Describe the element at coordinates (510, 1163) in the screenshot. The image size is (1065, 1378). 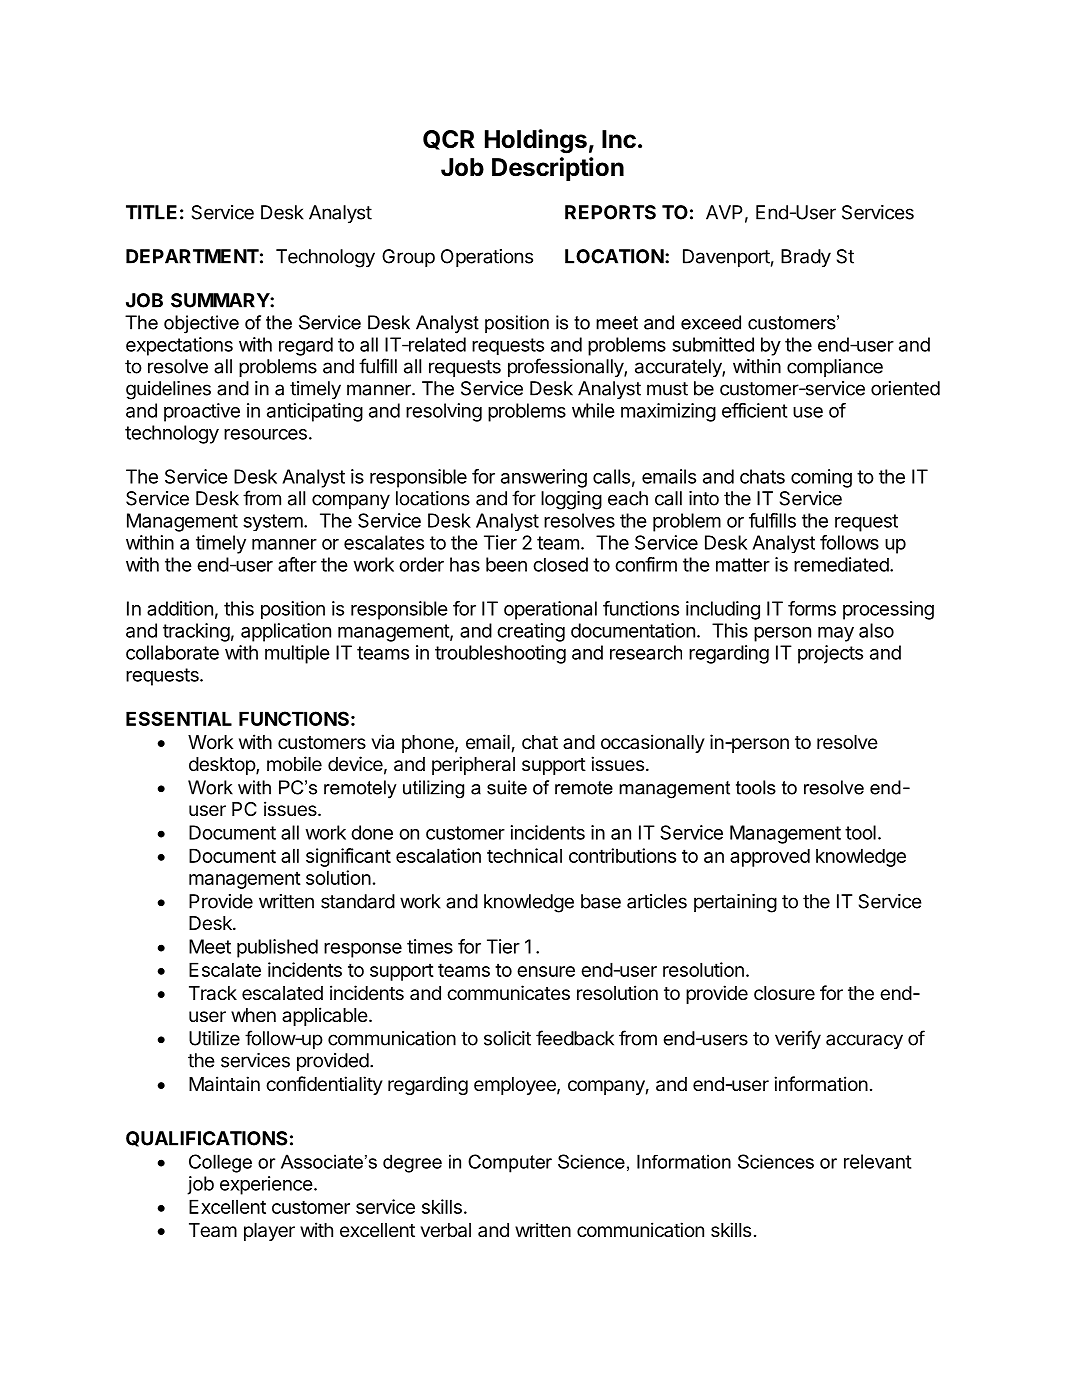
I see `Computer` at that location.
